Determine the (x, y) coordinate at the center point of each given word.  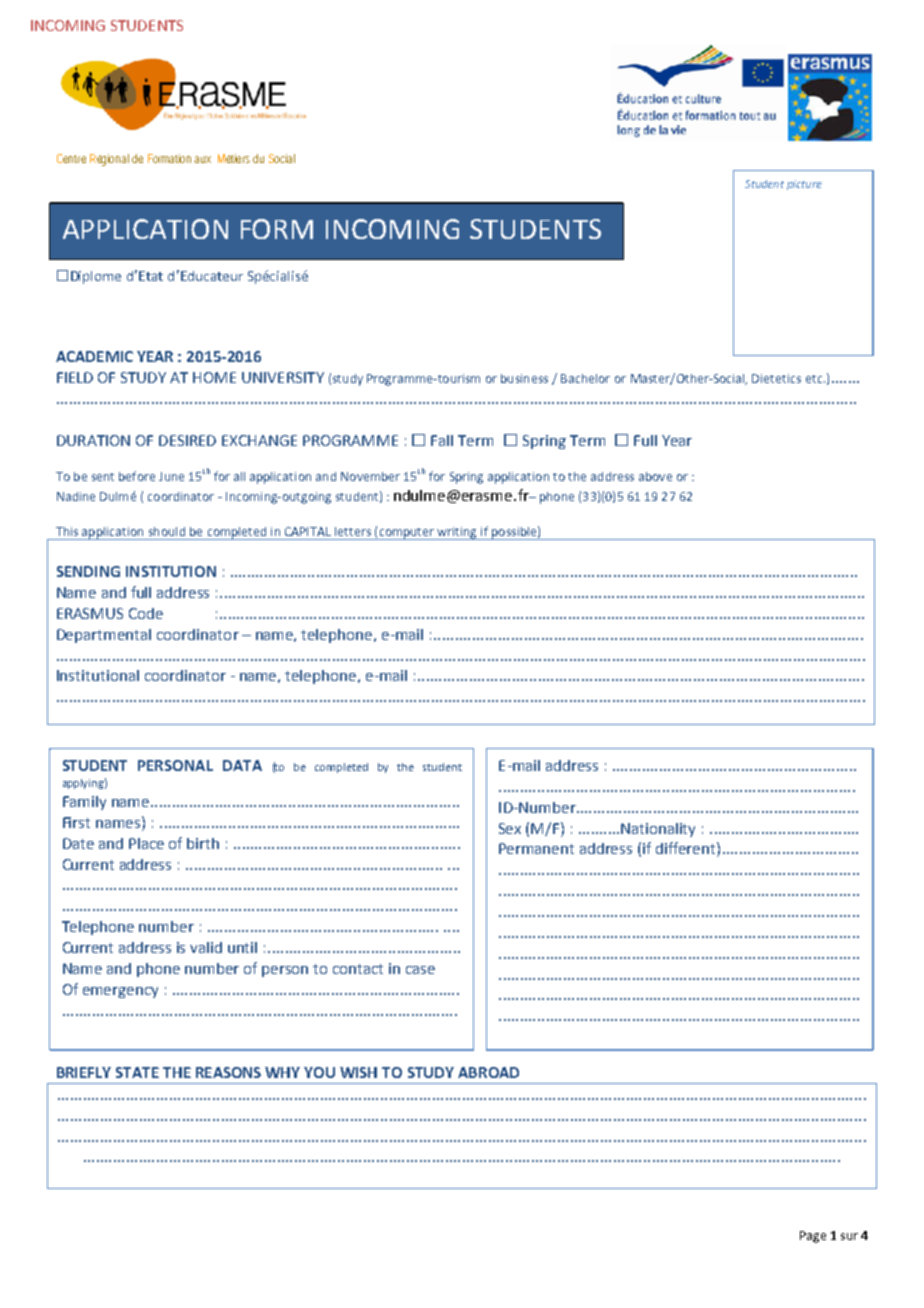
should (167, 531)
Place (146, 843)
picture (804, 185)
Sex (510, 828)
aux (202, 159)
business (524, 378)
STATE (137, 1072)
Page (813, 1237)
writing (457, 533)
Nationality (658, 830)
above (655, 476)
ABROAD (488, 1072)
